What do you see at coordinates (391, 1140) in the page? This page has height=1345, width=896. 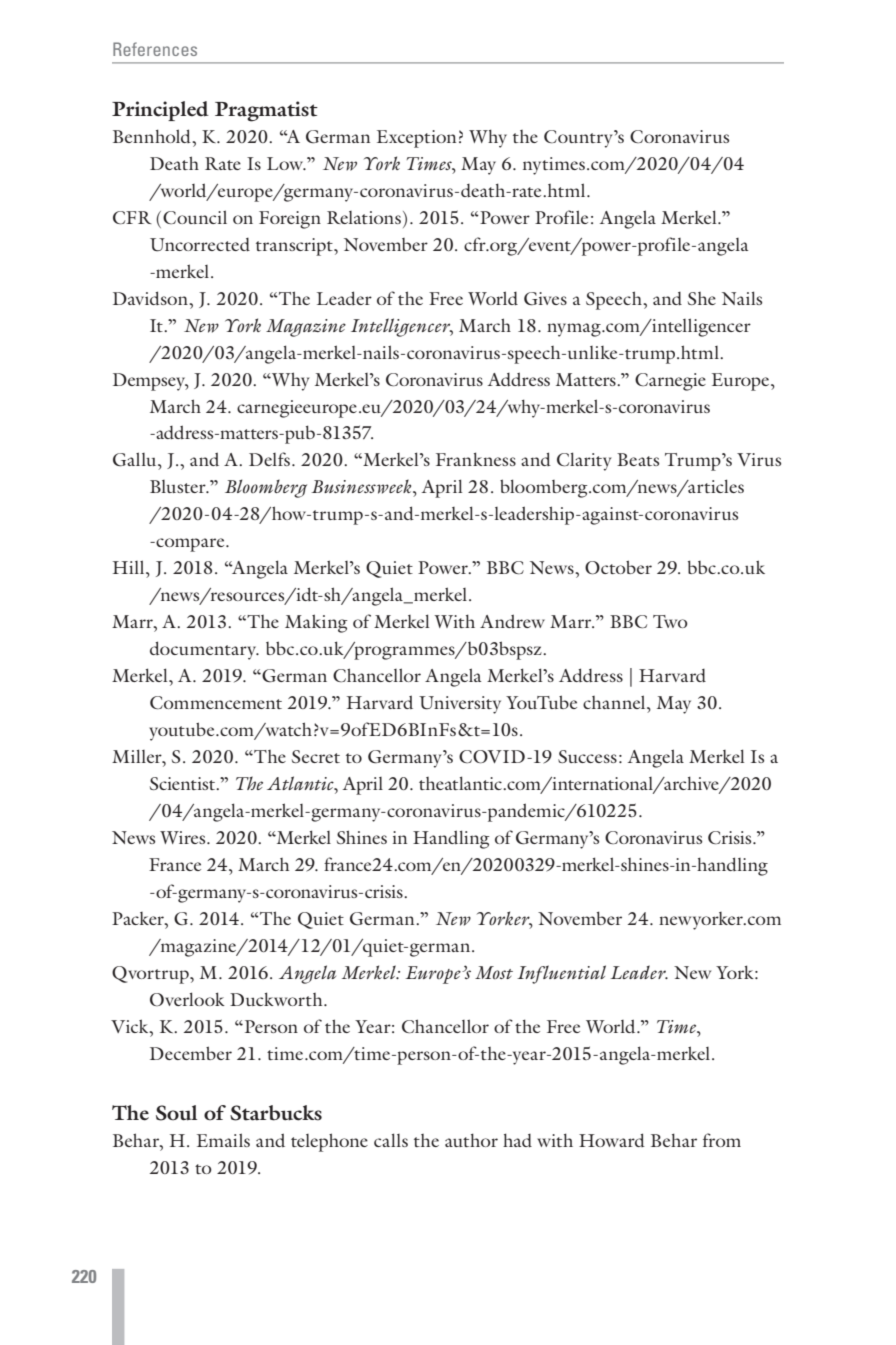 I see `calls` at bounding box center [391, 1140].
